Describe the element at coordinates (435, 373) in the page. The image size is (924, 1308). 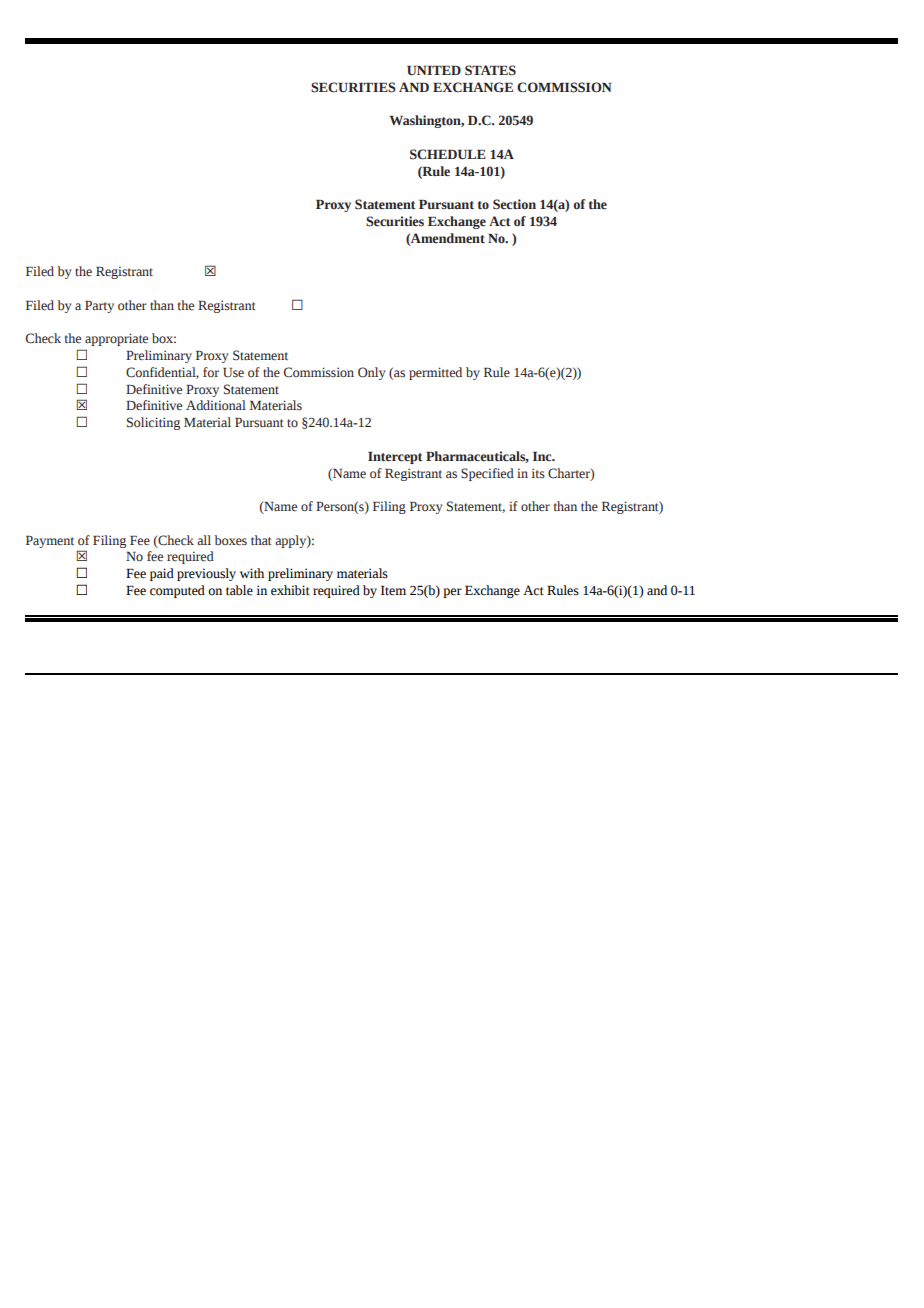
I see `permitted` at that location.
